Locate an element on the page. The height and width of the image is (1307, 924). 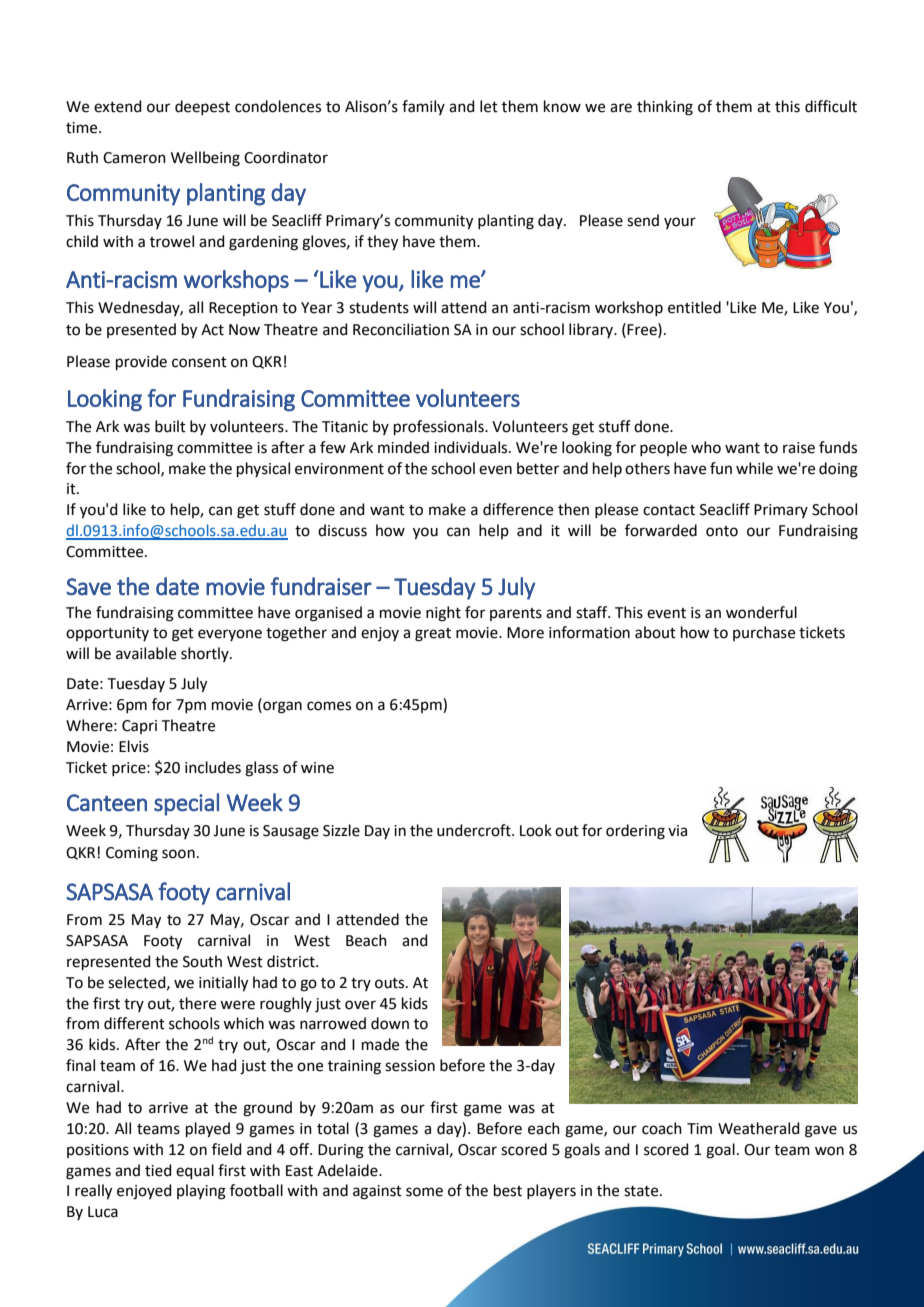
great is located at coordinates (433, 635).
